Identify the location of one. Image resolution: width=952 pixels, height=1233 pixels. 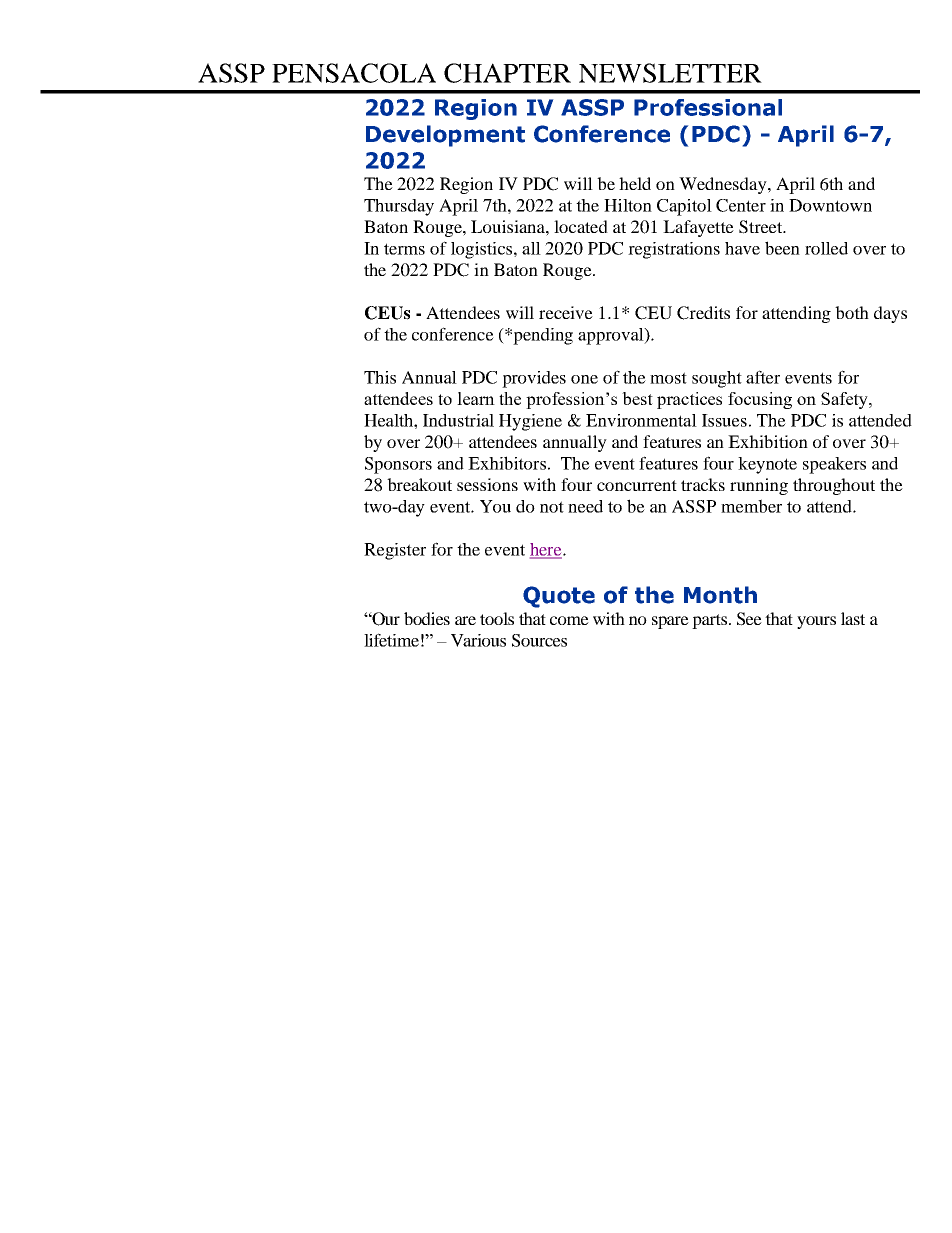
(584, 379).
